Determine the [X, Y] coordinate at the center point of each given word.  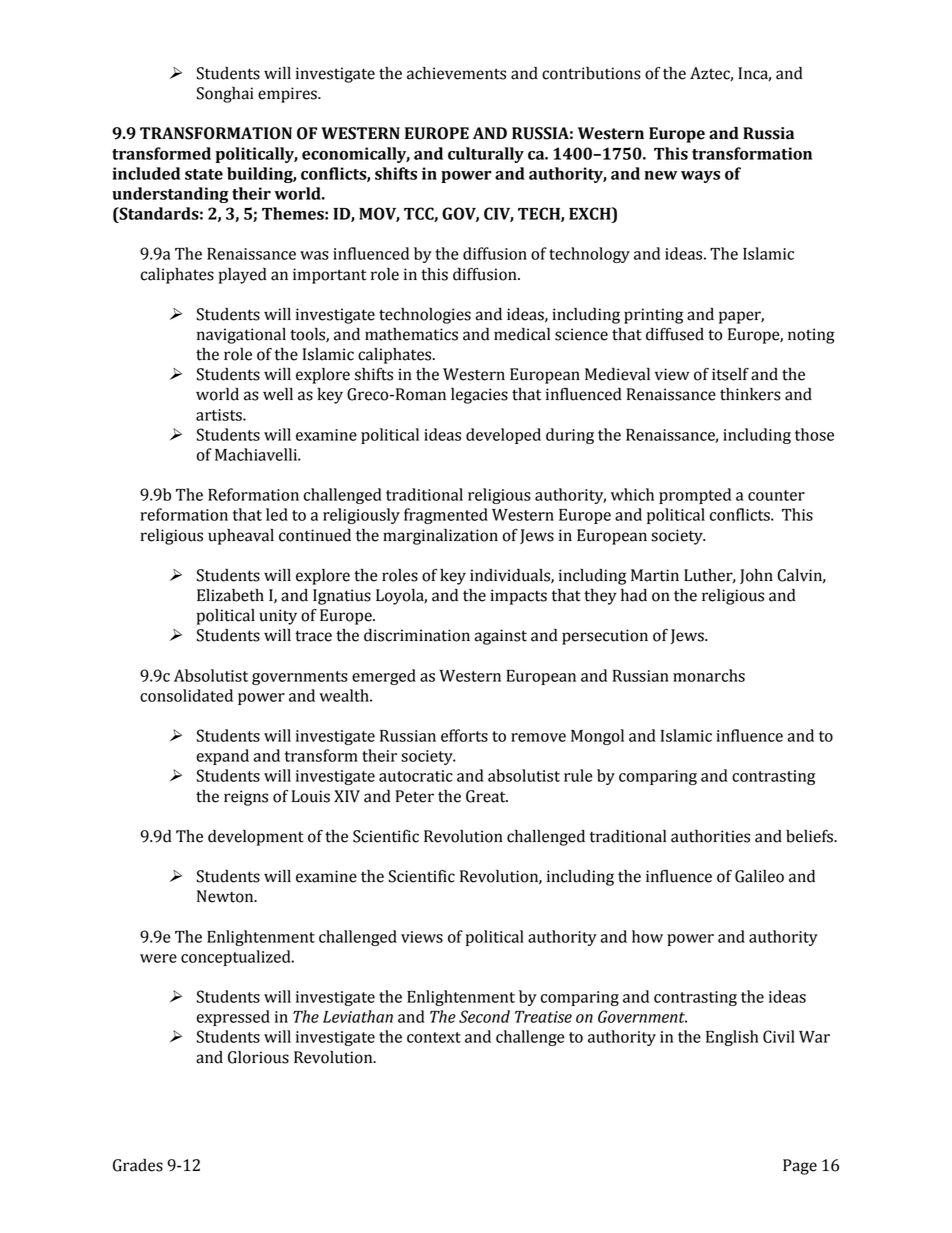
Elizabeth [230, 595]
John [756, 576]
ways [700, 177]
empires [288, 95]
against [500, 637]
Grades [138, 1165]
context [434, 1037]
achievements [456, 73]
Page [800, 1167]
